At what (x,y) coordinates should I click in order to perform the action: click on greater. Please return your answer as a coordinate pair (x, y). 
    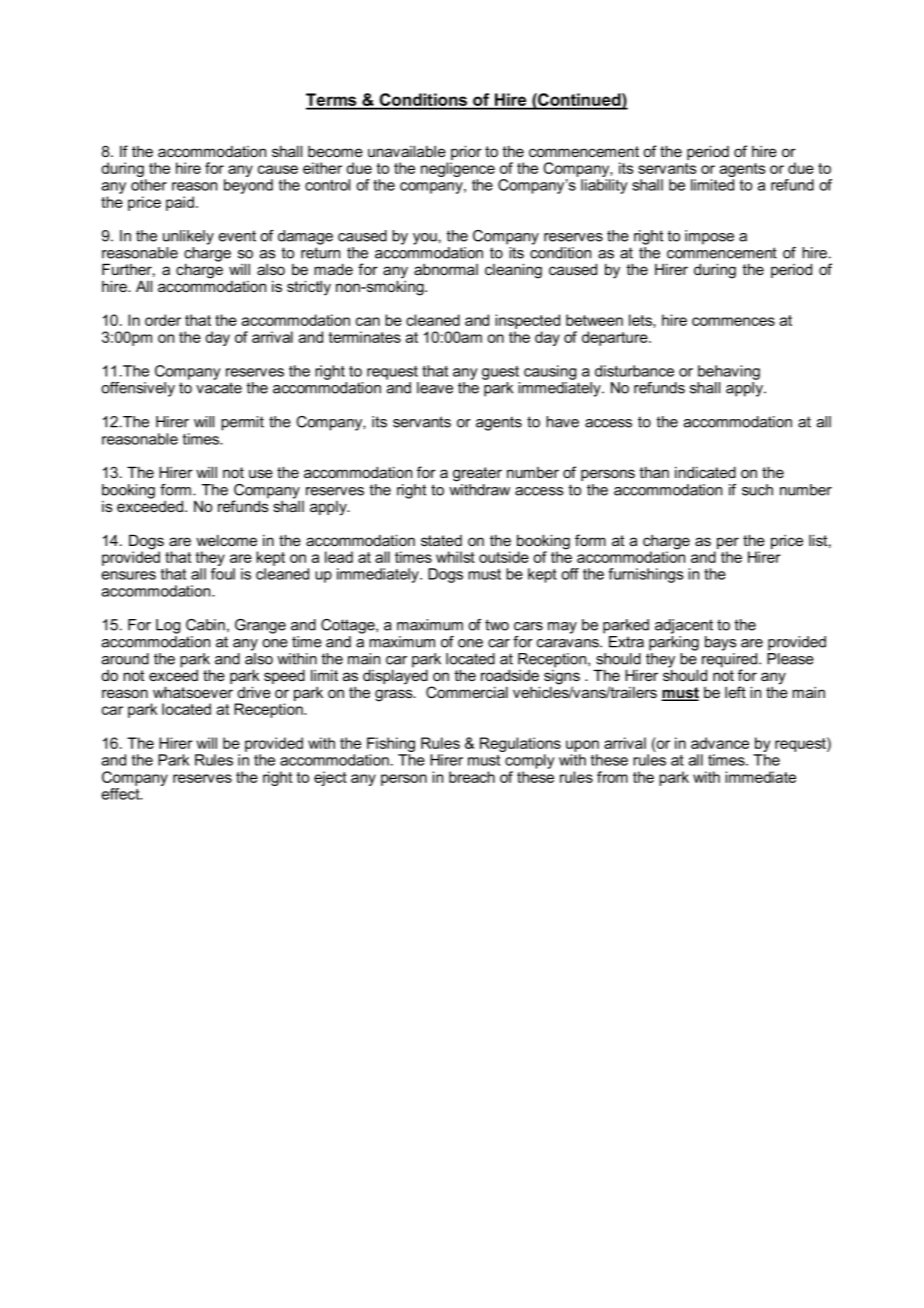
    Looking at the image, I should click on (477, 474).
